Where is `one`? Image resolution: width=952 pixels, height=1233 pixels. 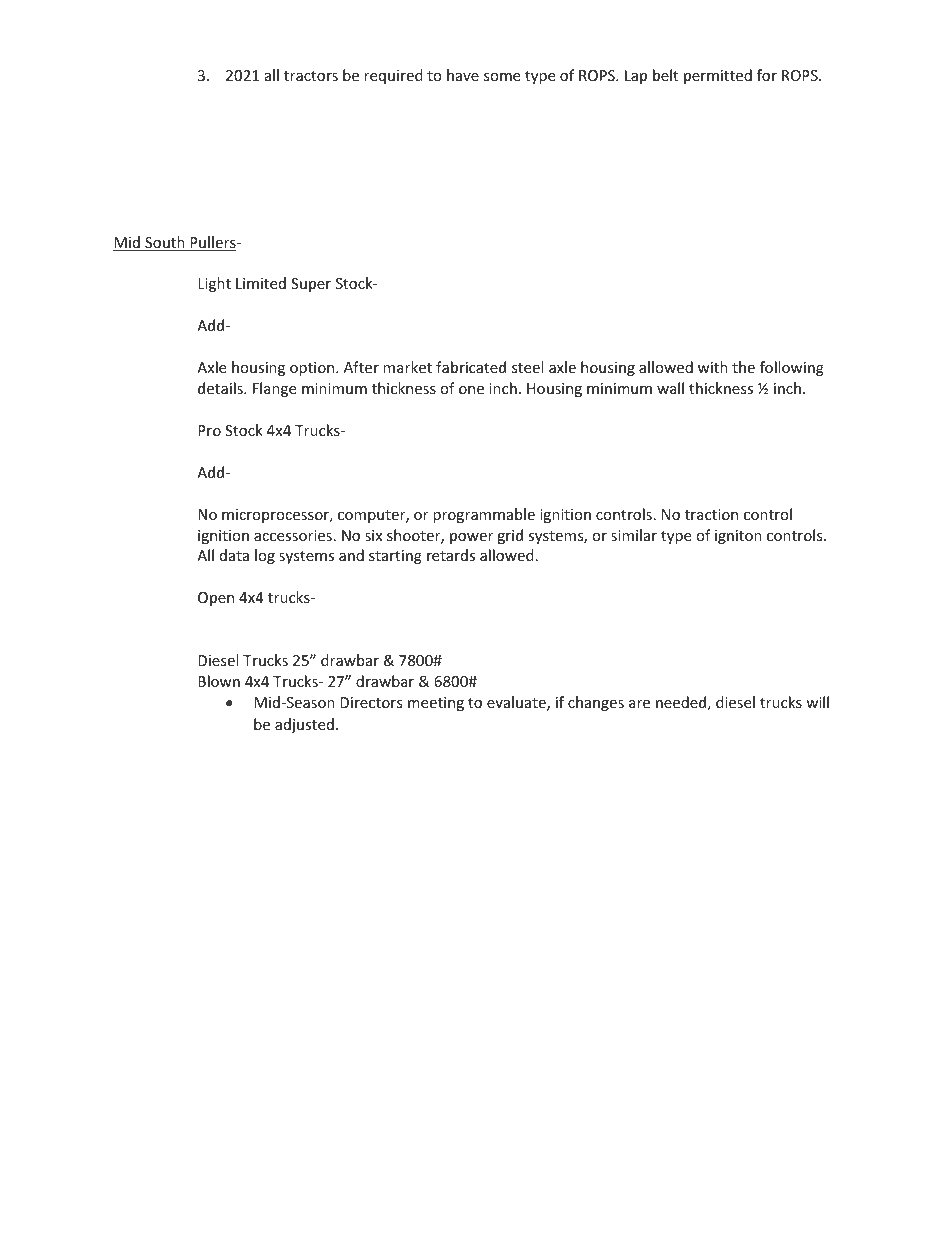 one is located at coordinates (471, 390).
